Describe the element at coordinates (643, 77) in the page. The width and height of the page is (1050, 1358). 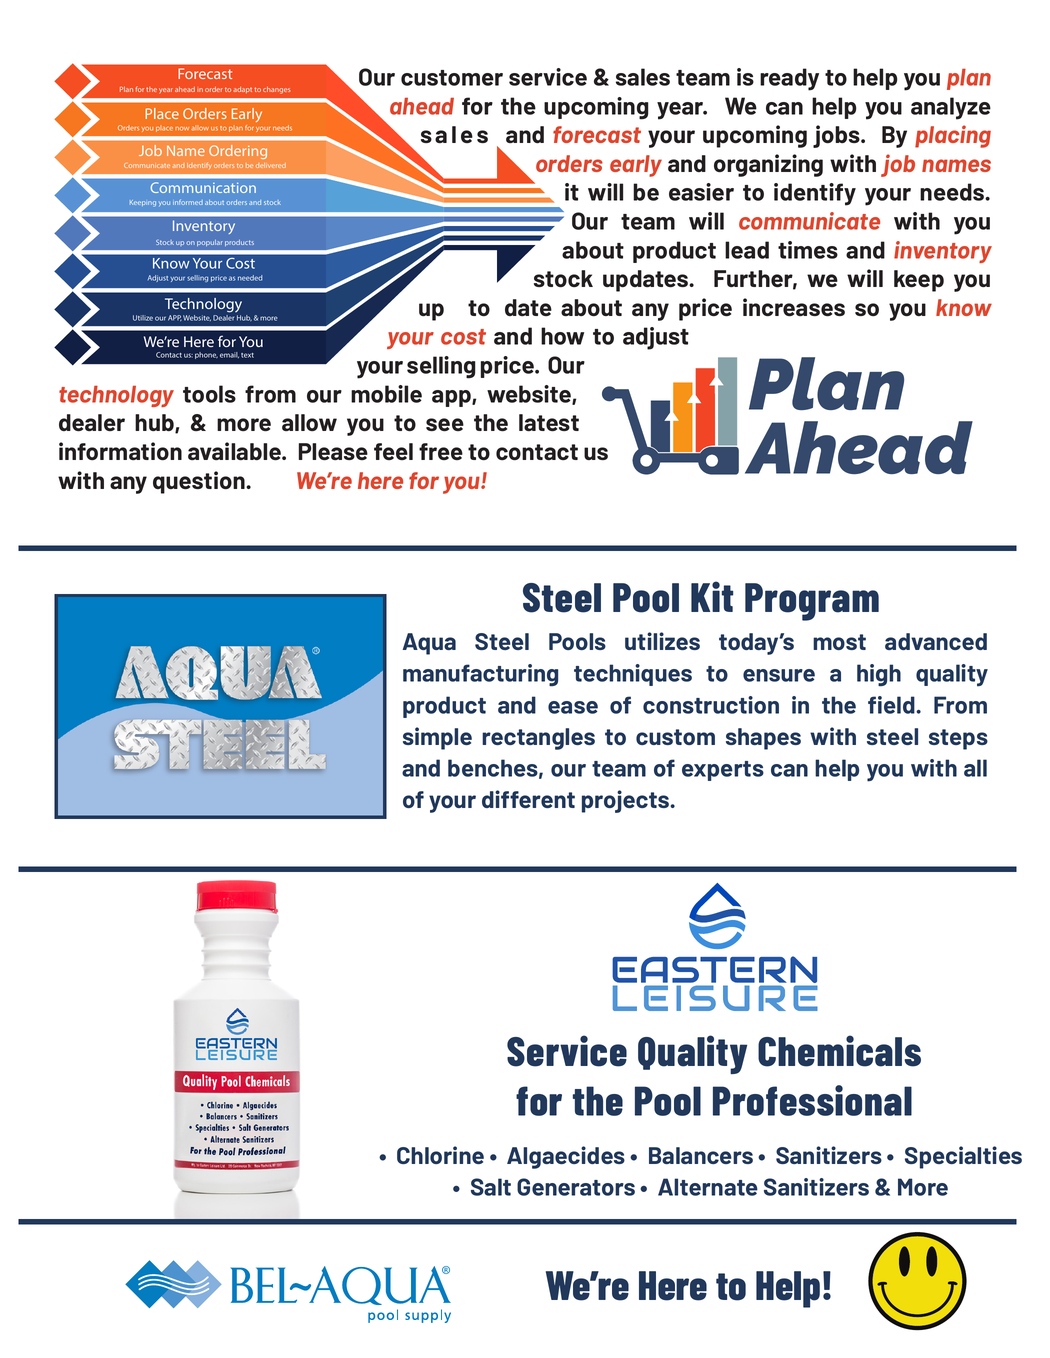
I see `sales` at that location.
